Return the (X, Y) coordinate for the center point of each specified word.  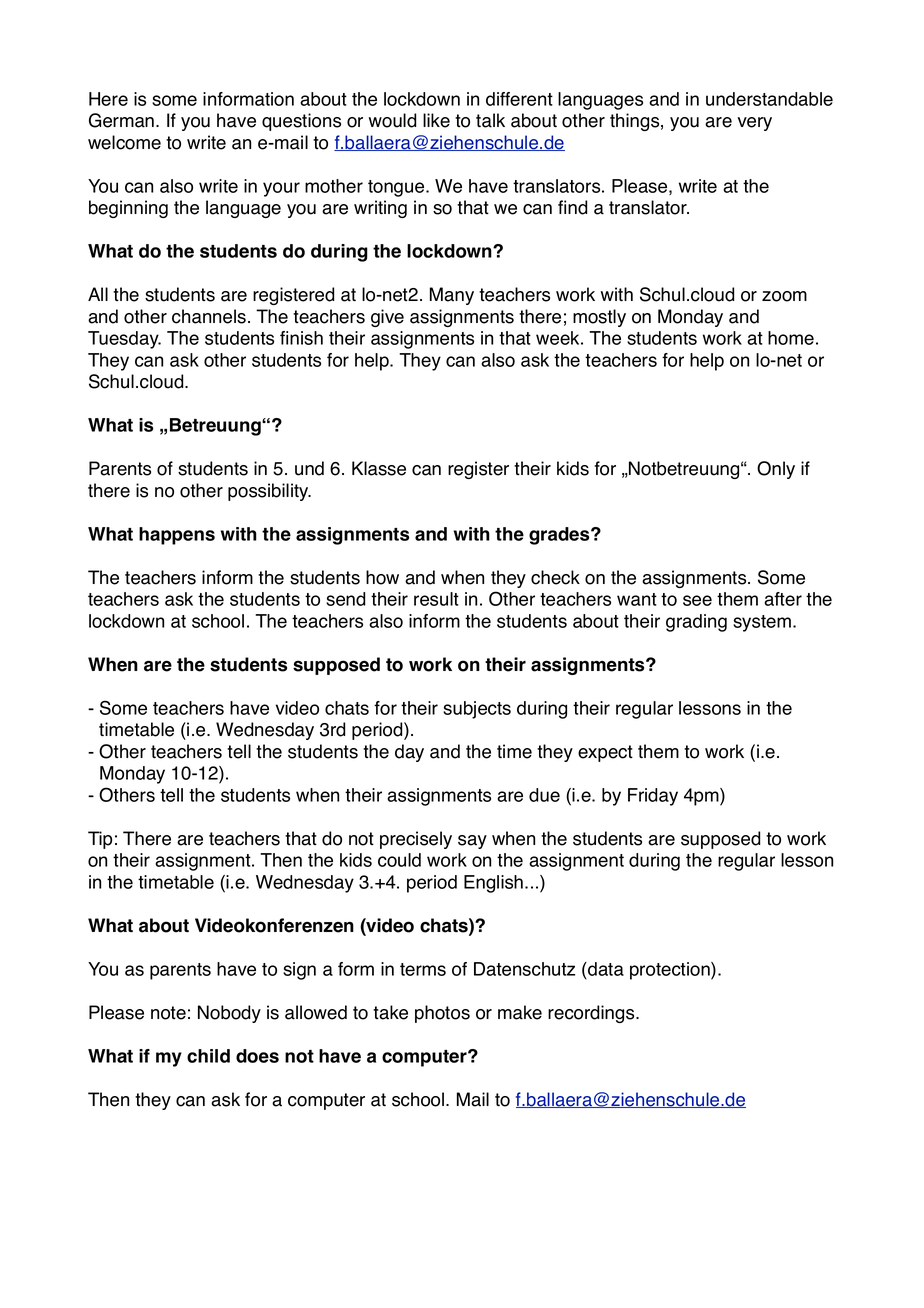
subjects (477, 710)
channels (209, 316)
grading (696, 623)
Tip (100, 840)
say (472, 842)
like (436, 120)
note (168, 1013)
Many (452, 296)
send (346, 599)
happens (177, 536)
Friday (653, 797)
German (123, 120)
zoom (784, 296)
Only (776, 470)
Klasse (379, 468)
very (754, 124)
